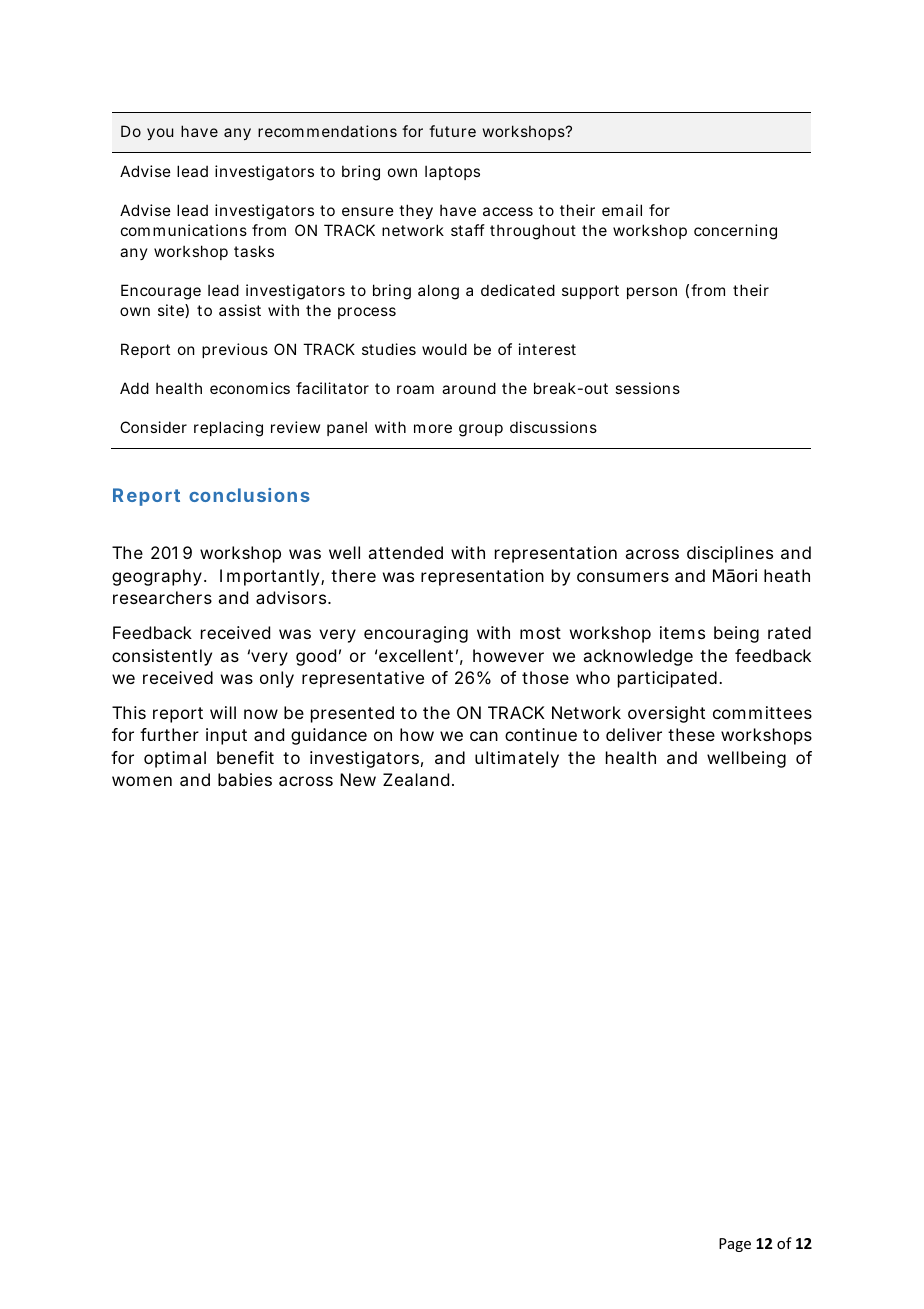 This screenshot has height=1309, width=924. I want to click on however, so click(508, 655).
